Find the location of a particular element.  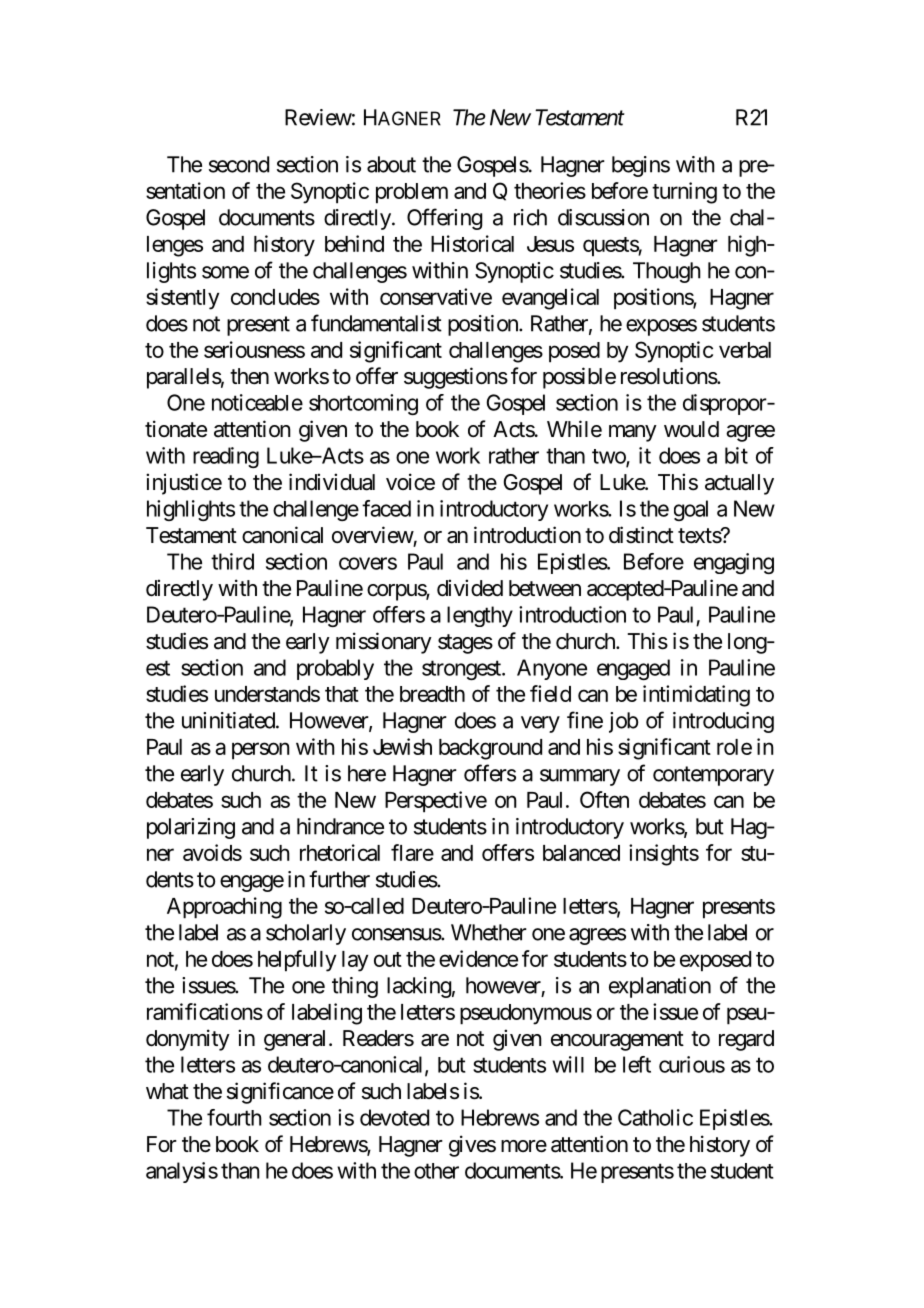

fourth is located at coordinates (234, 1117).
